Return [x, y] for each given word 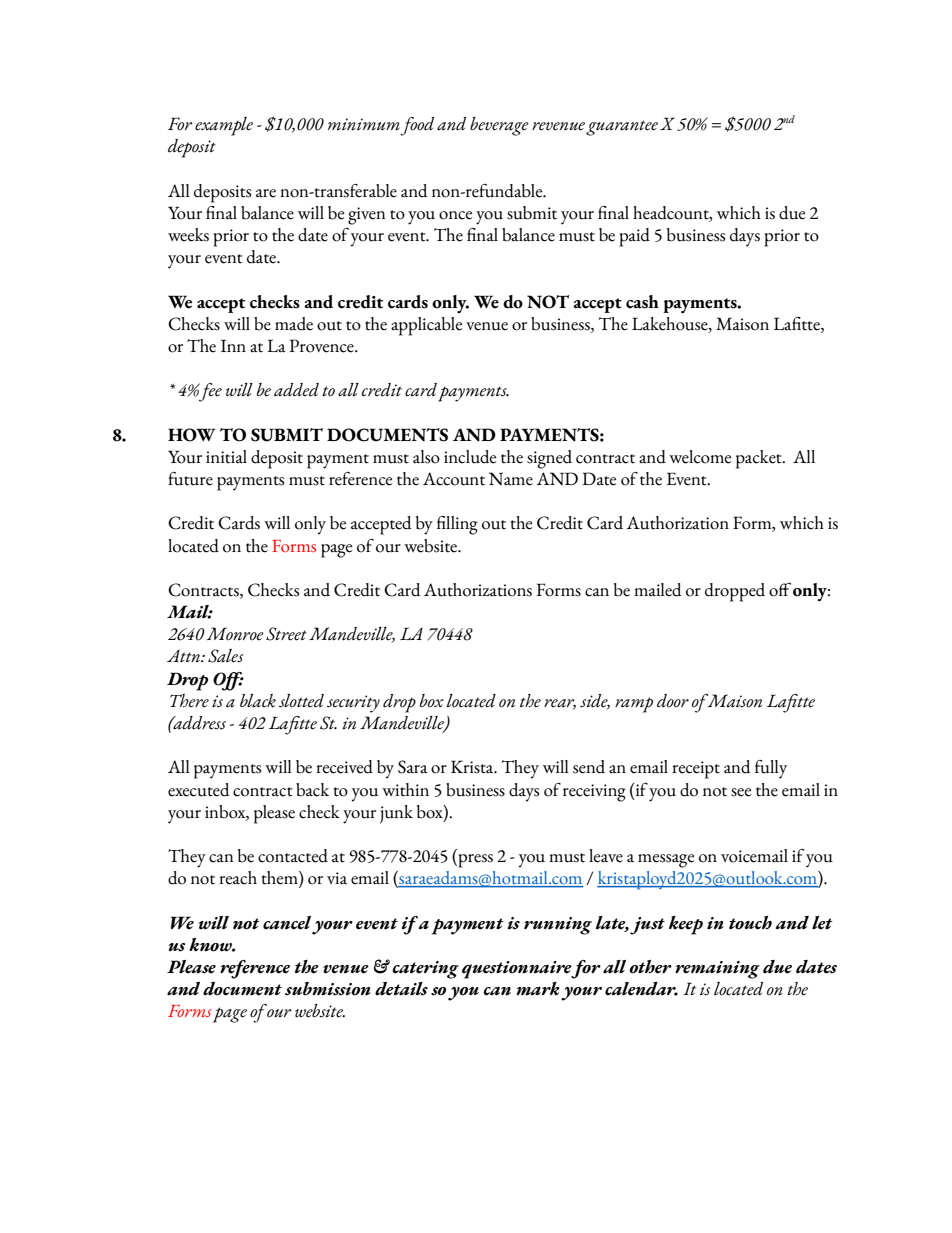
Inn [233, 345]
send [589, 767]
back [312, 790]
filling [457, 525]
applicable [426, 326]
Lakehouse [671, 324]
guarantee [622, 128]
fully [771, 769]
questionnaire [517, 970]
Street [286, 634]
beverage [499, 126]
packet [760, 459]
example [224, 126]
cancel [287, 923]
